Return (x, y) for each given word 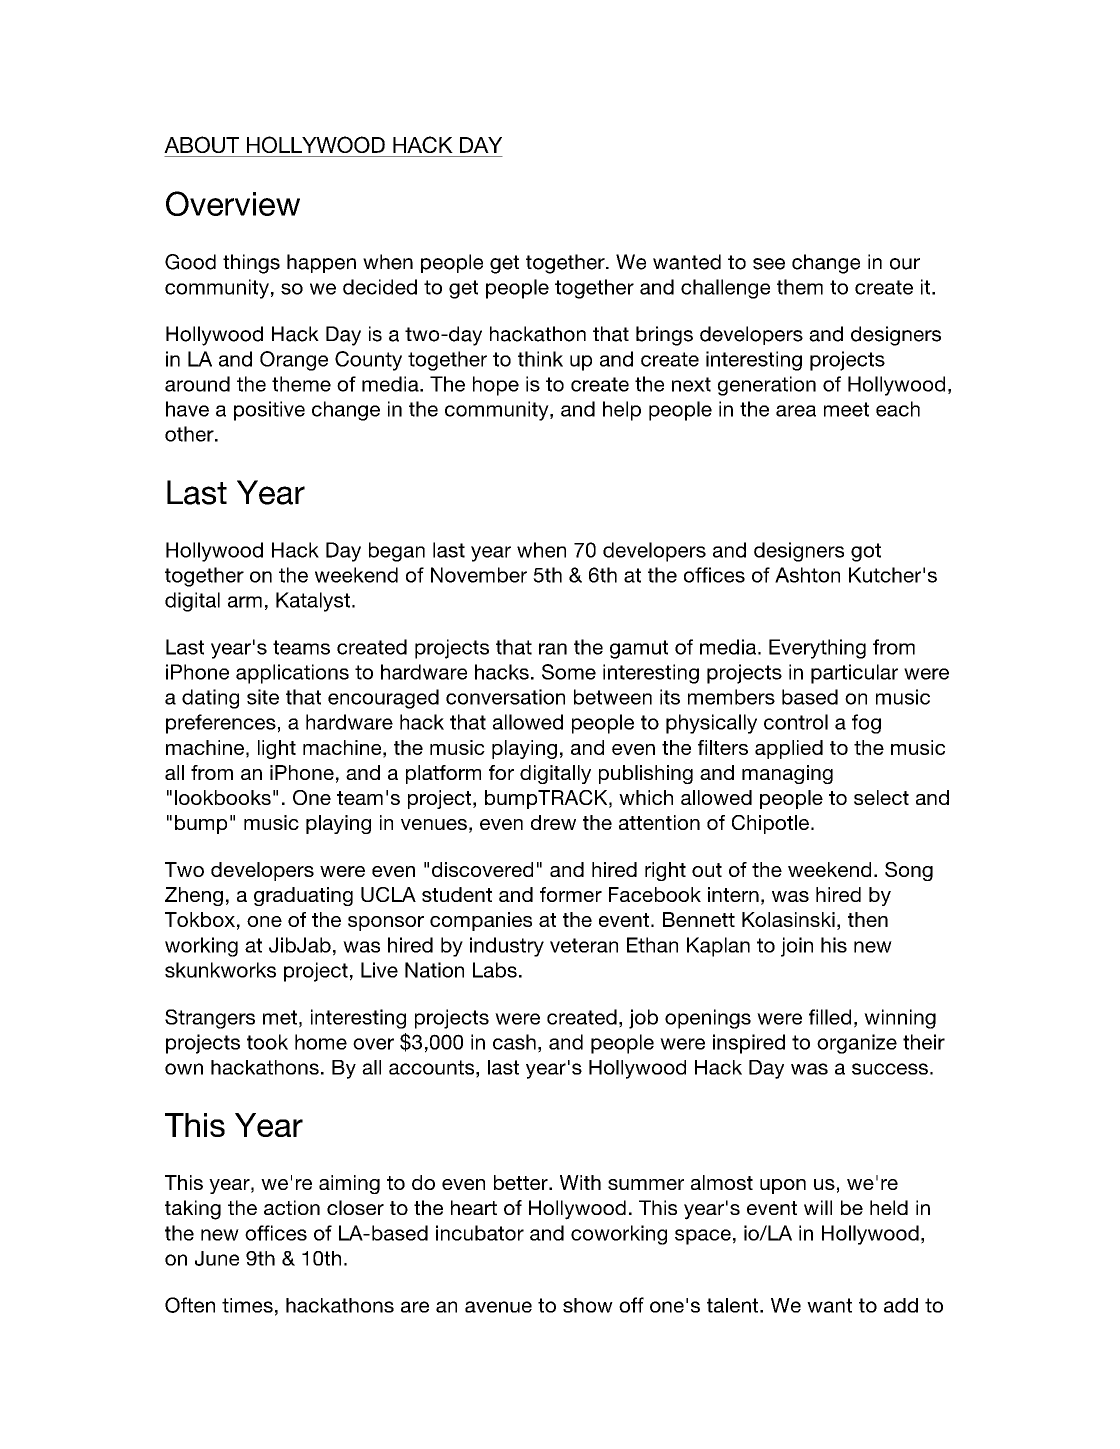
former (571, 894)
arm (245, 602)
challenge (725, 289)
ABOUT (201, 144)
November (479, 575)
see (769, 264)
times (247, 1305)
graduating (303, 896)
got (866, 552)
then (868, 919)
